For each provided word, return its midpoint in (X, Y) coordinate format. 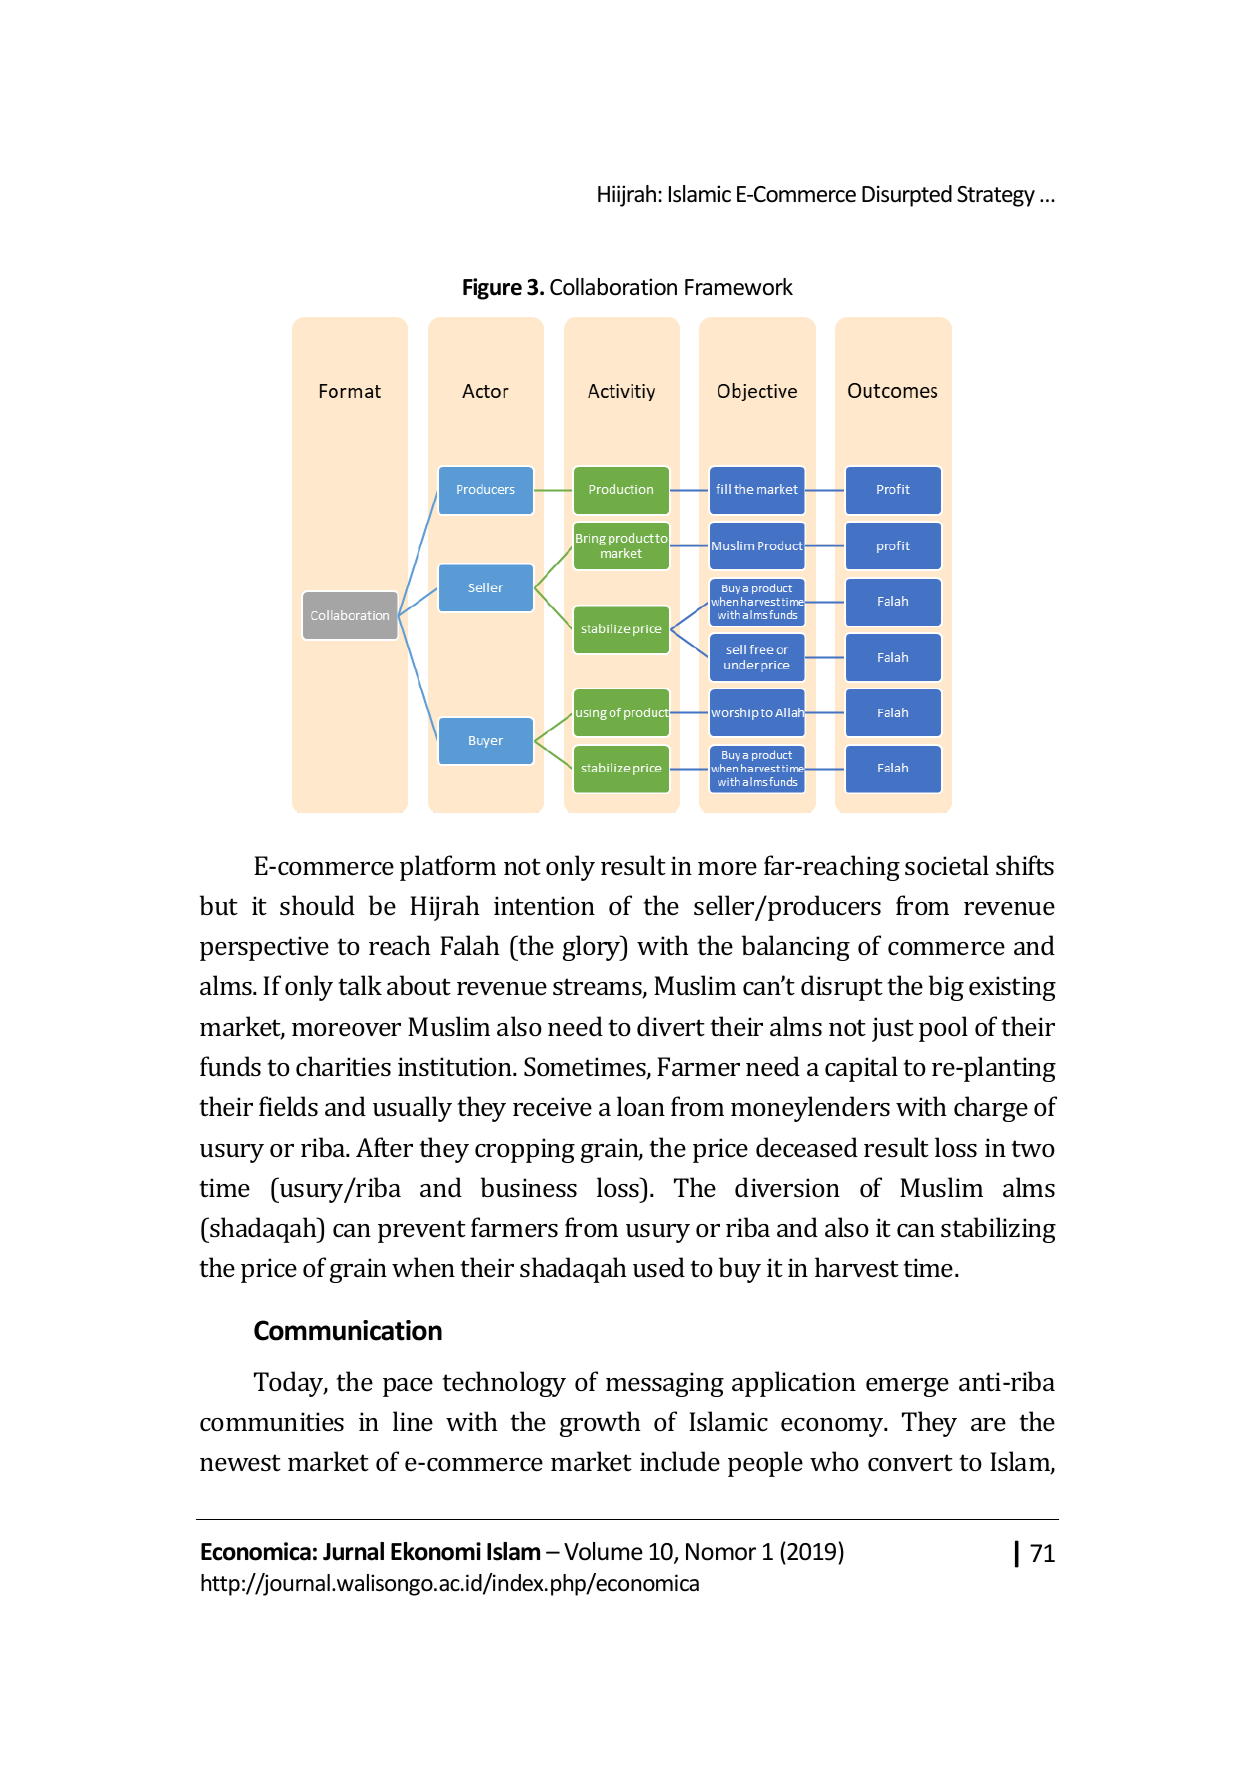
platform (448, 868)
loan (641, 1106)
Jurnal (353, 1551)
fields (288, 1106)
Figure (492, 289)
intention (544, 905)
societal (947, 865)
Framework (739, 287)
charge (991, 1109)
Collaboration (613, 287)
